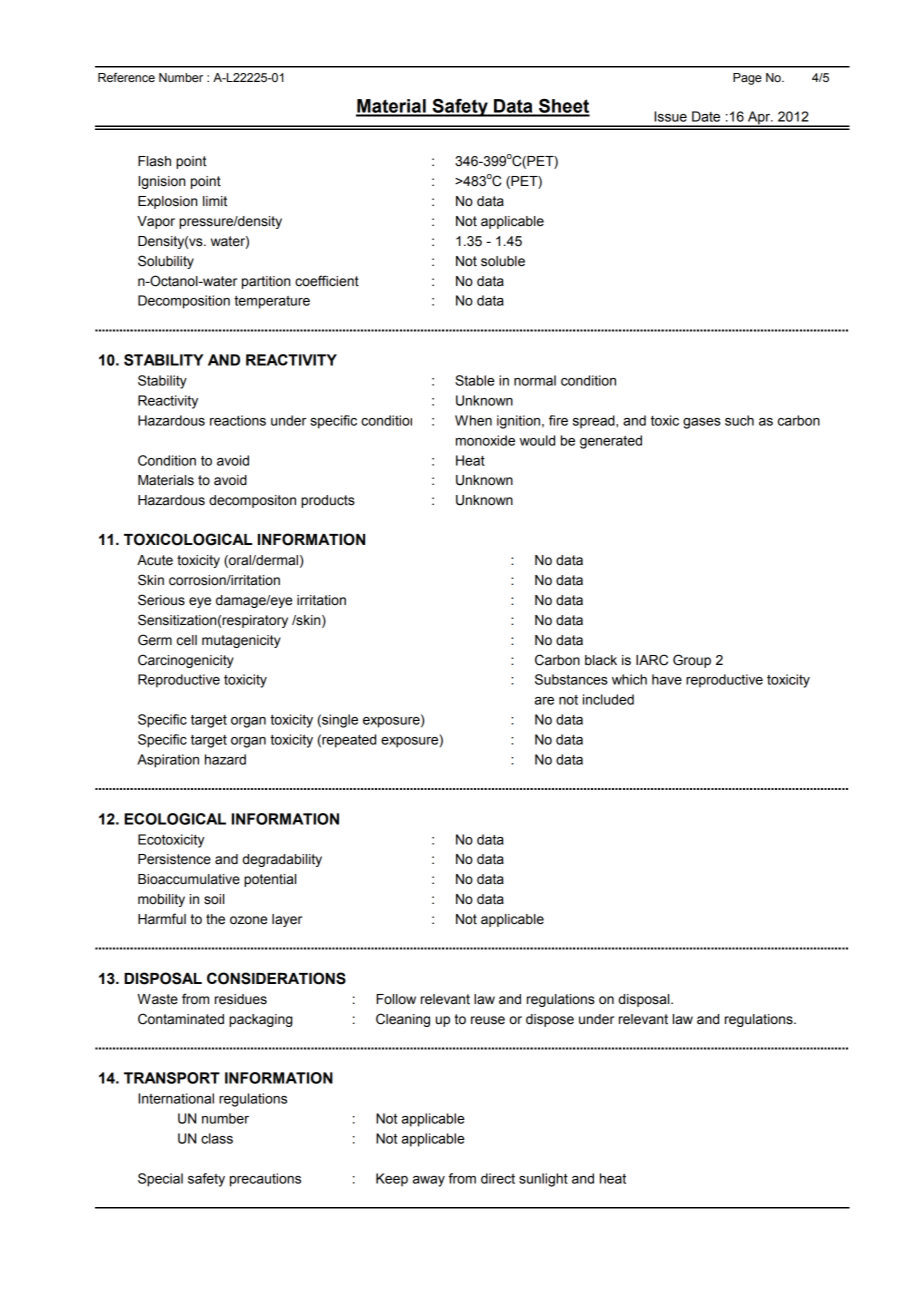 The image size is (924, 1308). What do you see at coordinates (187, 640) in the screenshot?
I see `cell` at bounding box center [187, 640].
